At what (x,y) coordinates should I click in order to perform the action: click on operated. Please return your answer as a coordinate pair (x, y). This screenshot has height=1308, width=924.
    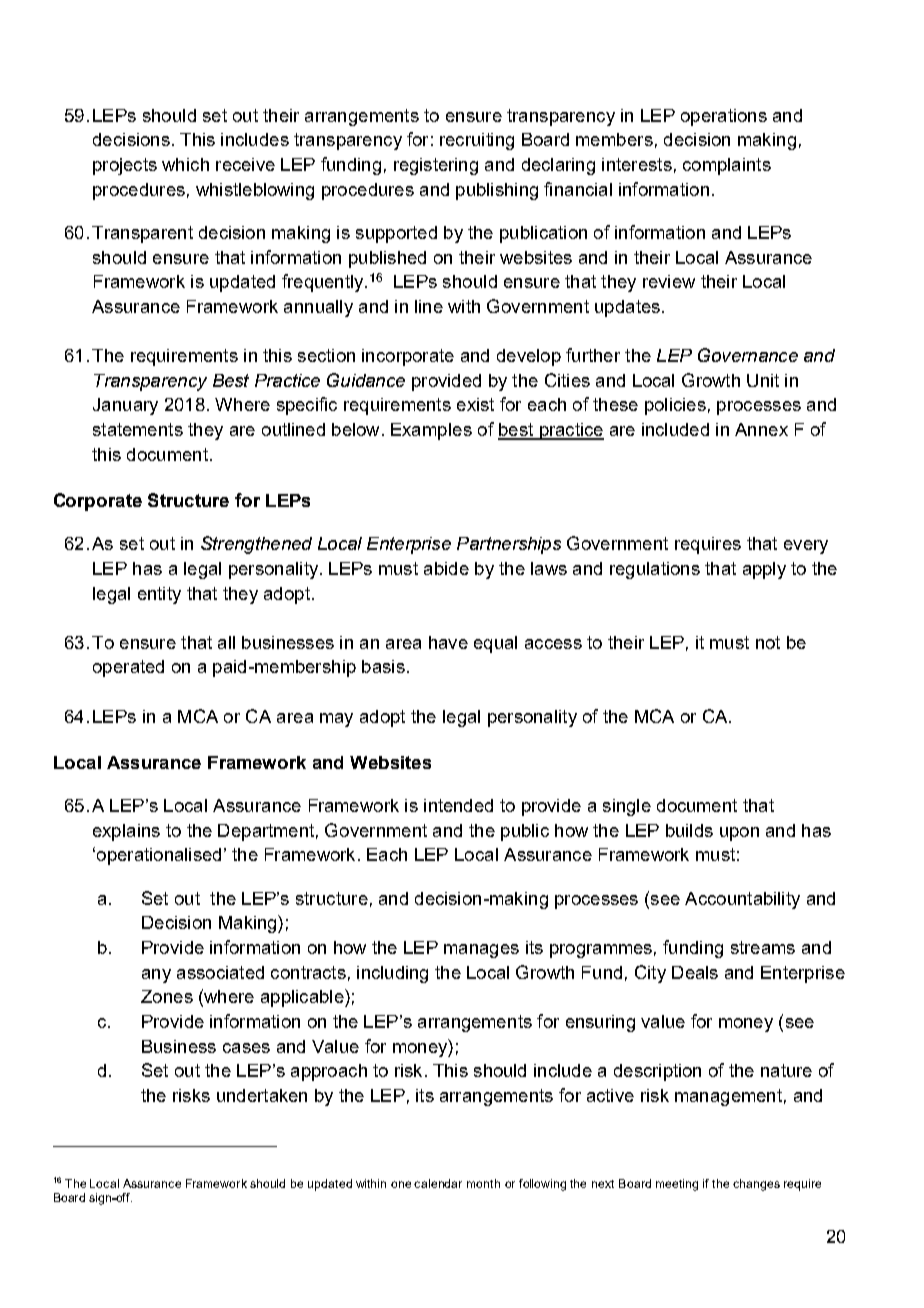
    Looking at the image, I should click on (128, 668).
